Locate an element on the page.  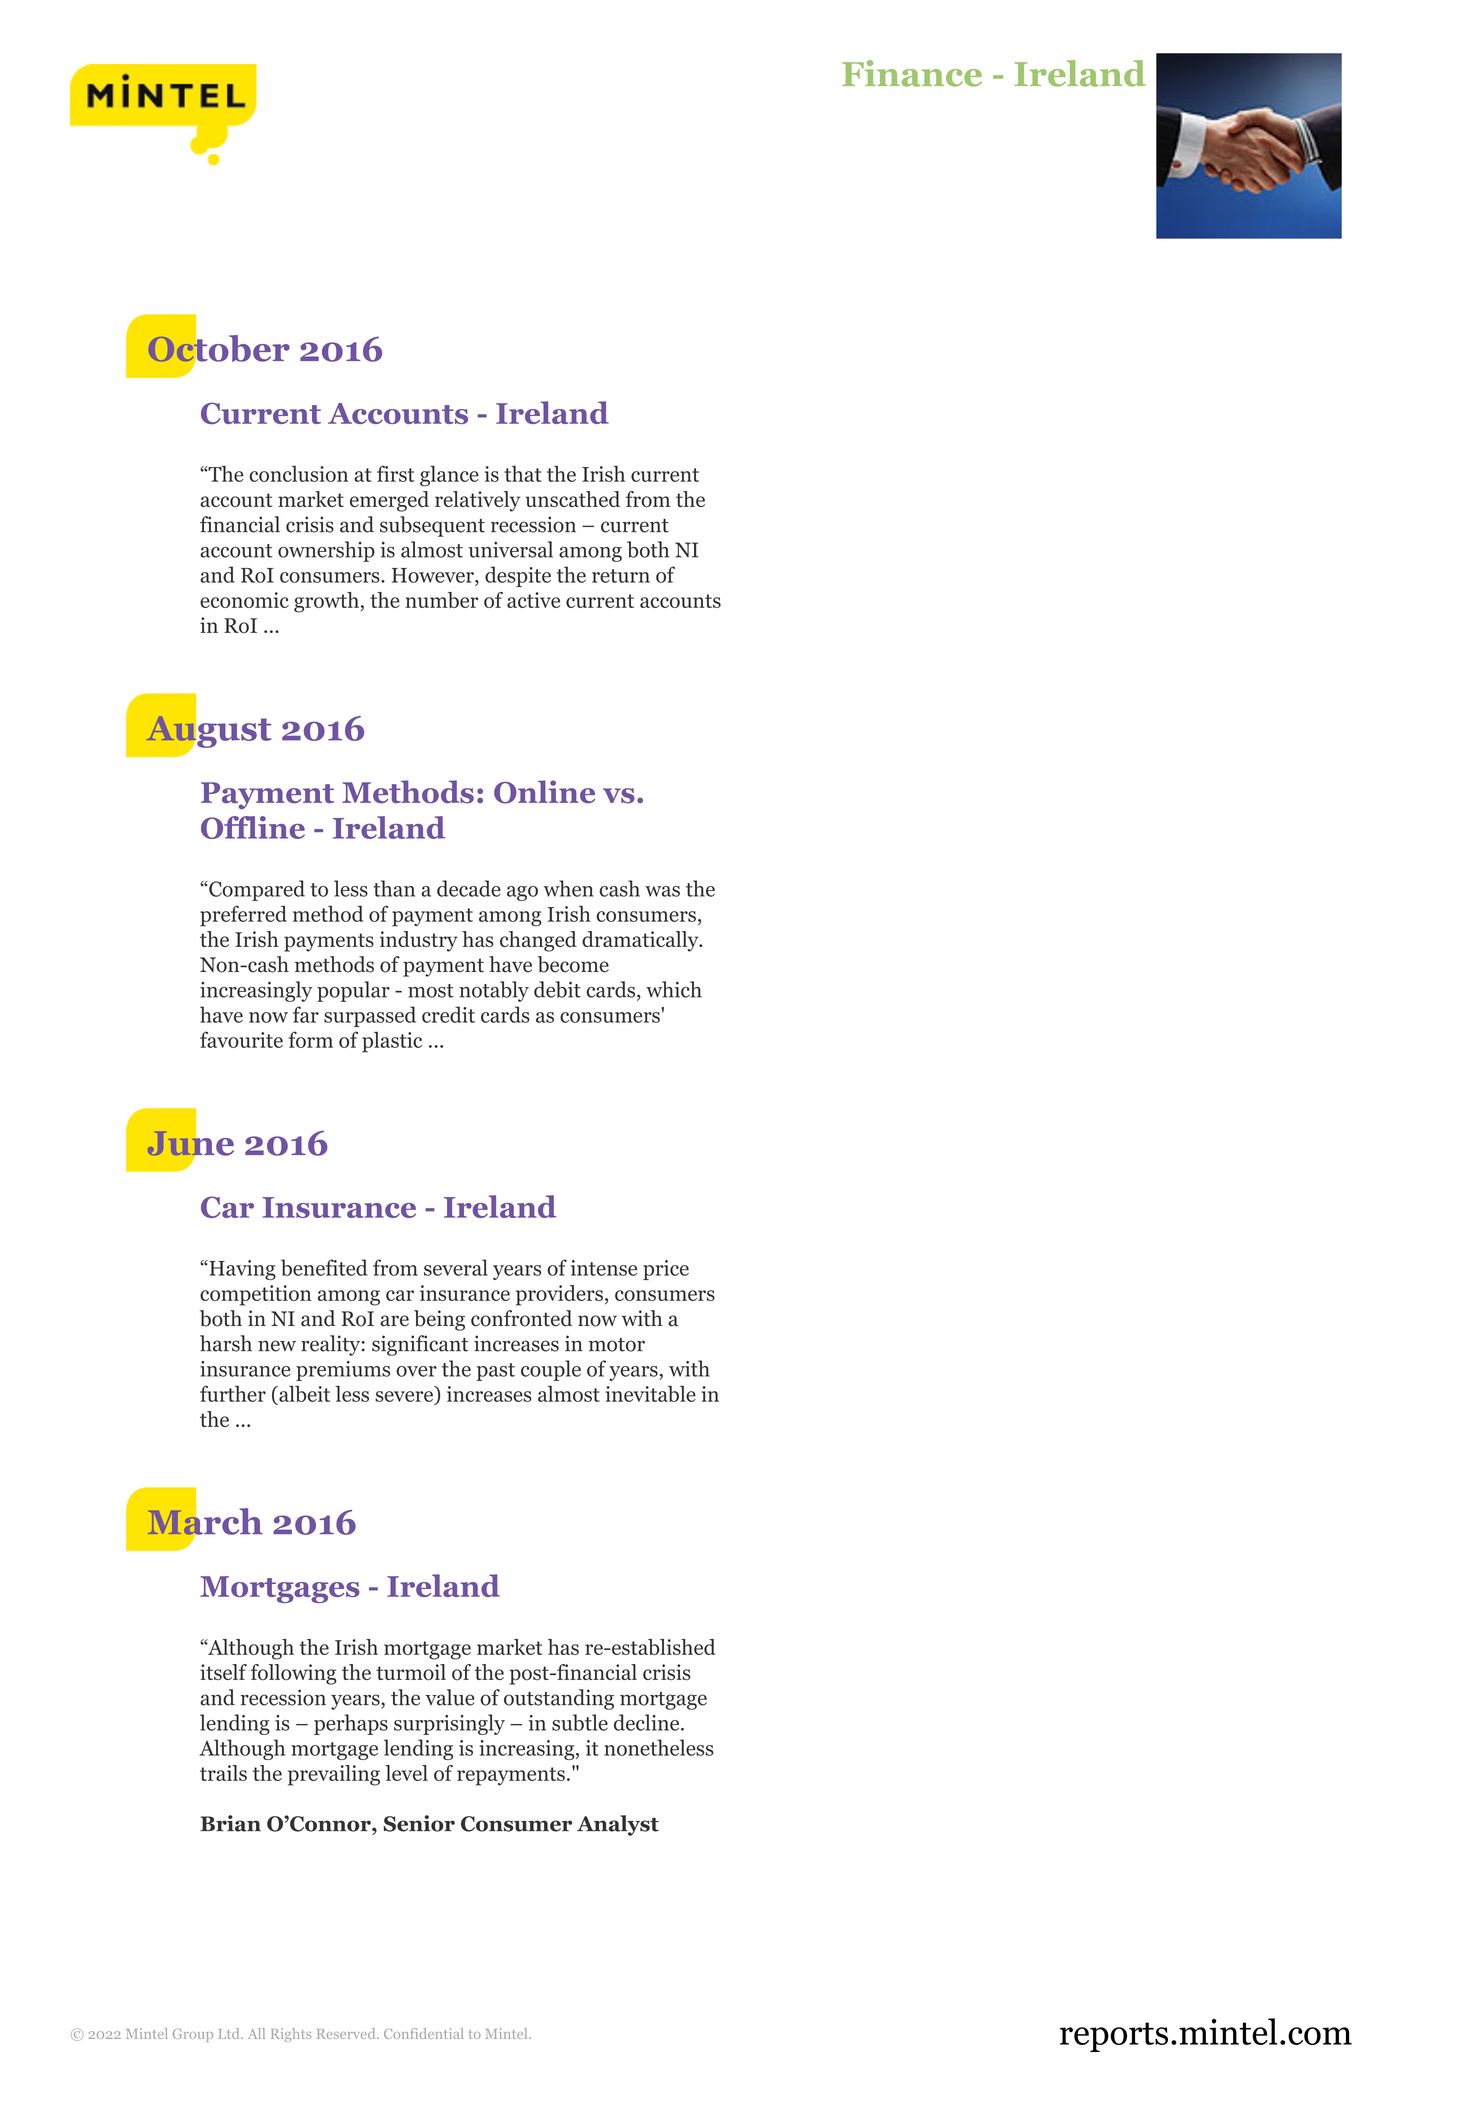
Rights is located at coordinates (291, 2035).
